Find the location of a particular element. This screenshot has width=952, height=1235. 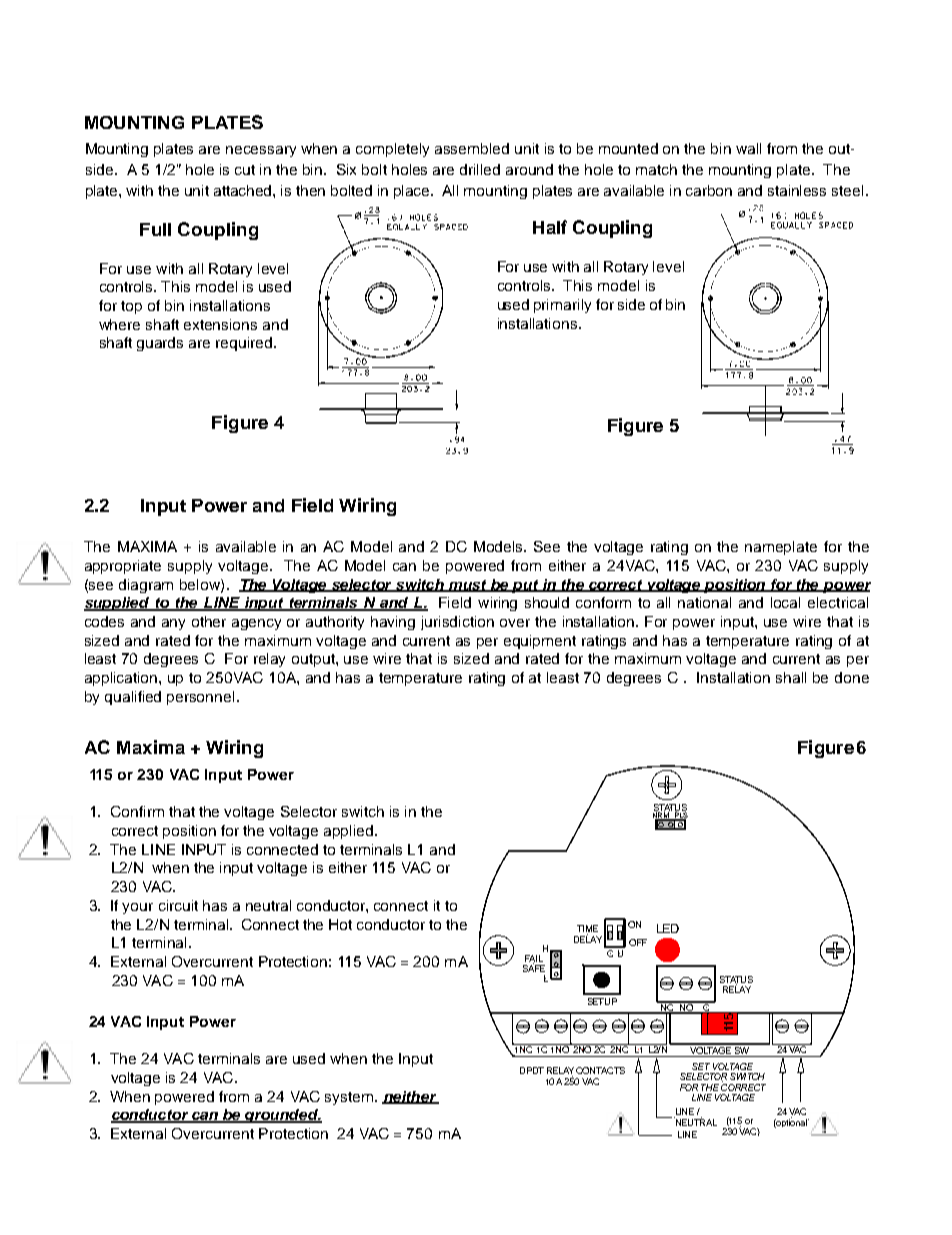

drilled is located at coordinates (480, 169).
